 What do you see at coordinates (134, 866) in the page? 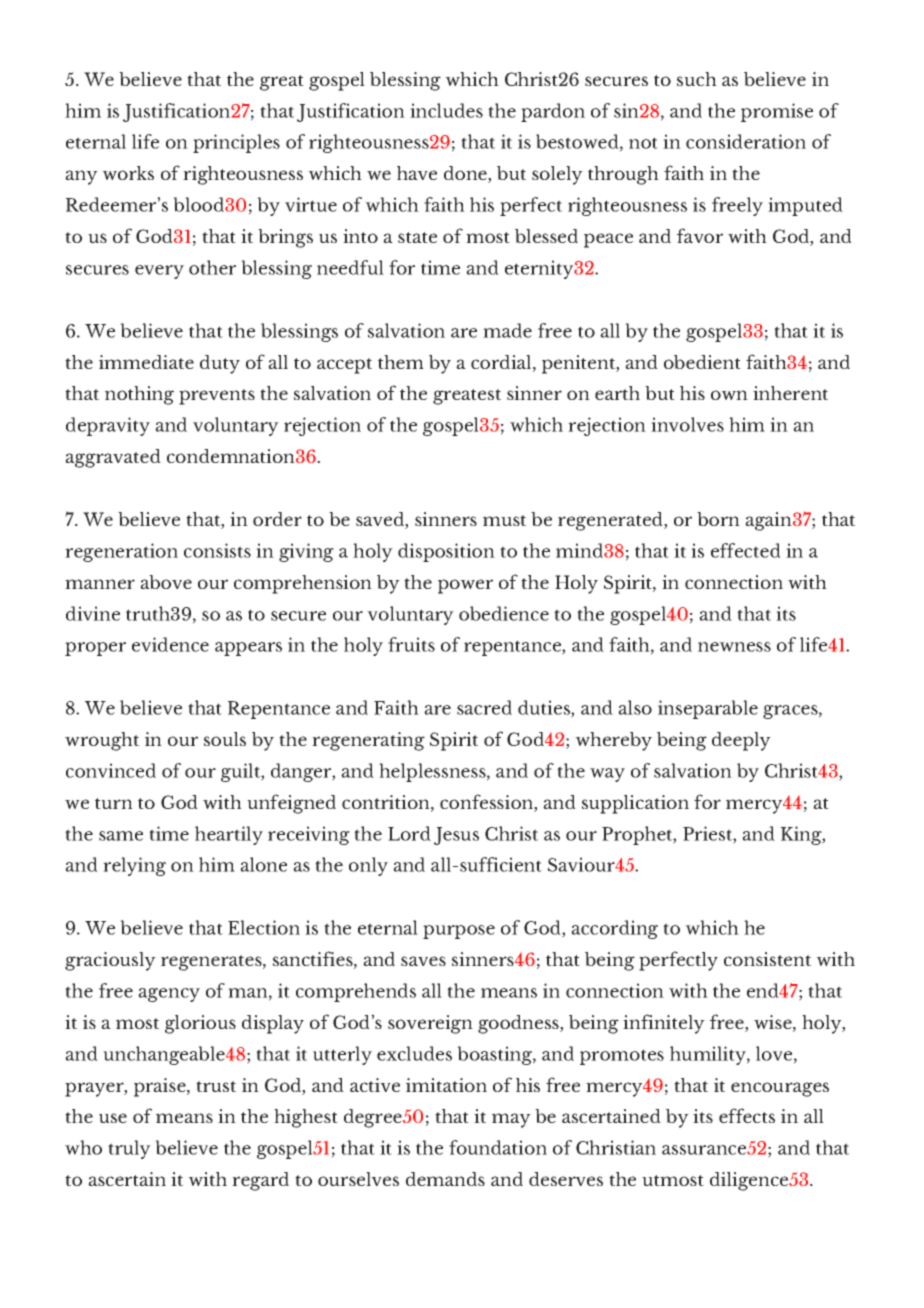
I see `relying` at bounding box center [134, 866].
